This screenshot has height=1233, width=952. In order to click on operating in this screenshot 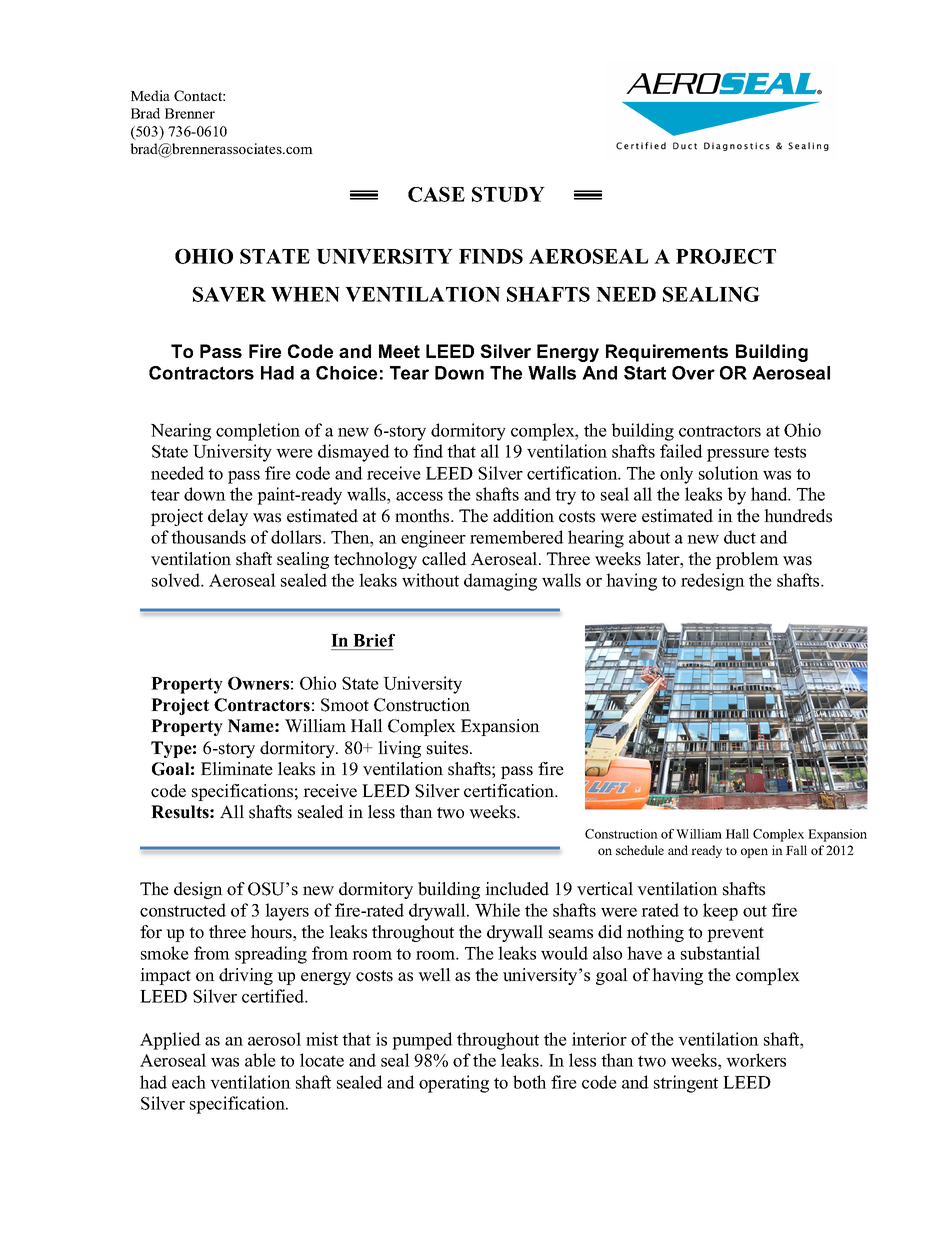, I will do `click(454, 1084)`.
